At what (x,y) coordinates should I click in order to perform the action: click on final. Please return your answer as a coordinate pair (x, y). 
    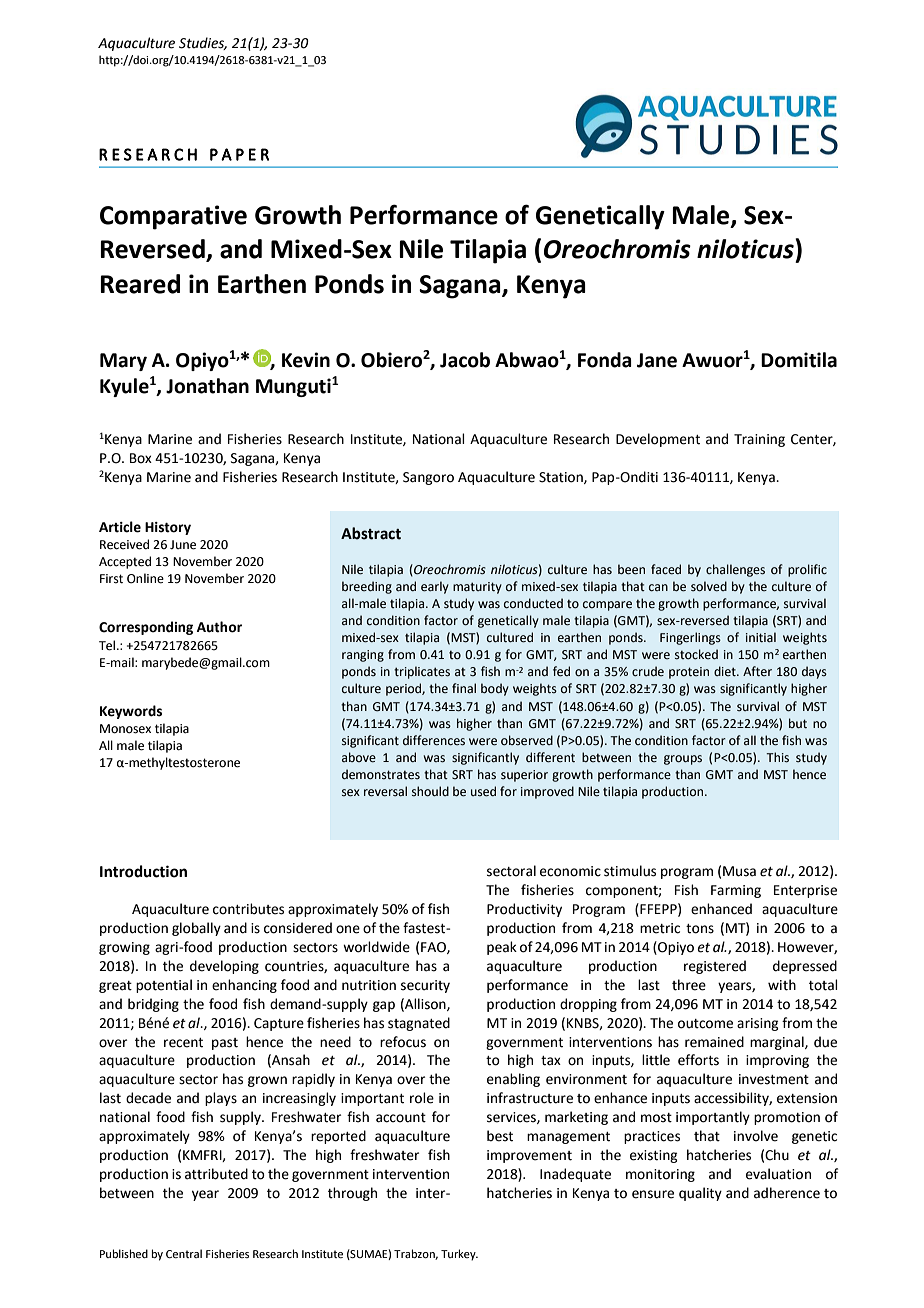
    Looking at the image, I should click on (464, 688).
